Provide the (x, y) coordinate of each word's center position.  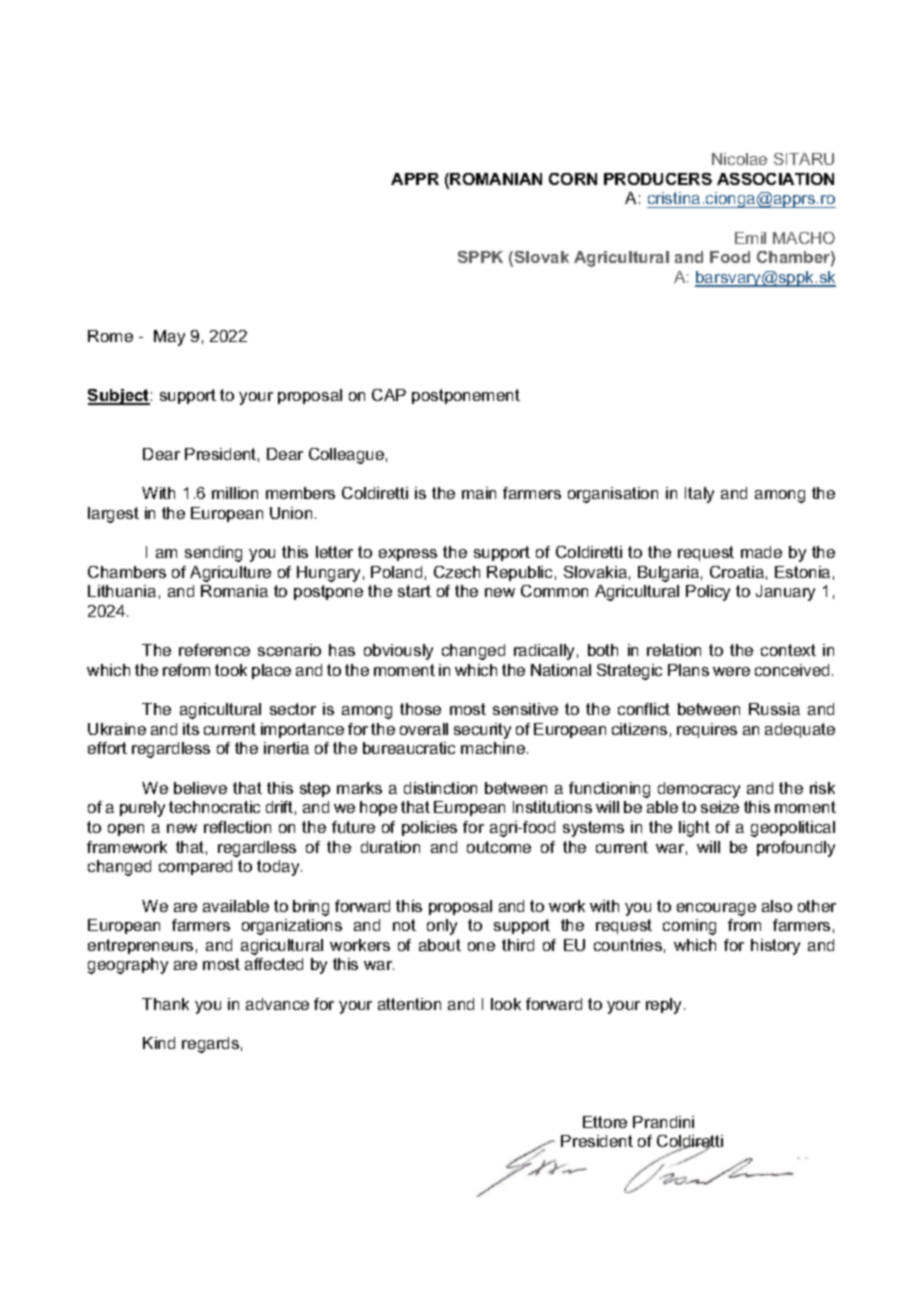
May (169, 338)
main (479, 493)
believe (200, 788)
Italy (699, 495)
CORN (573, 179)
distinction (440, 788)
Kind (159, 1043)
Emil (750, 238)
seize (720, 807)
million (235, 493)
